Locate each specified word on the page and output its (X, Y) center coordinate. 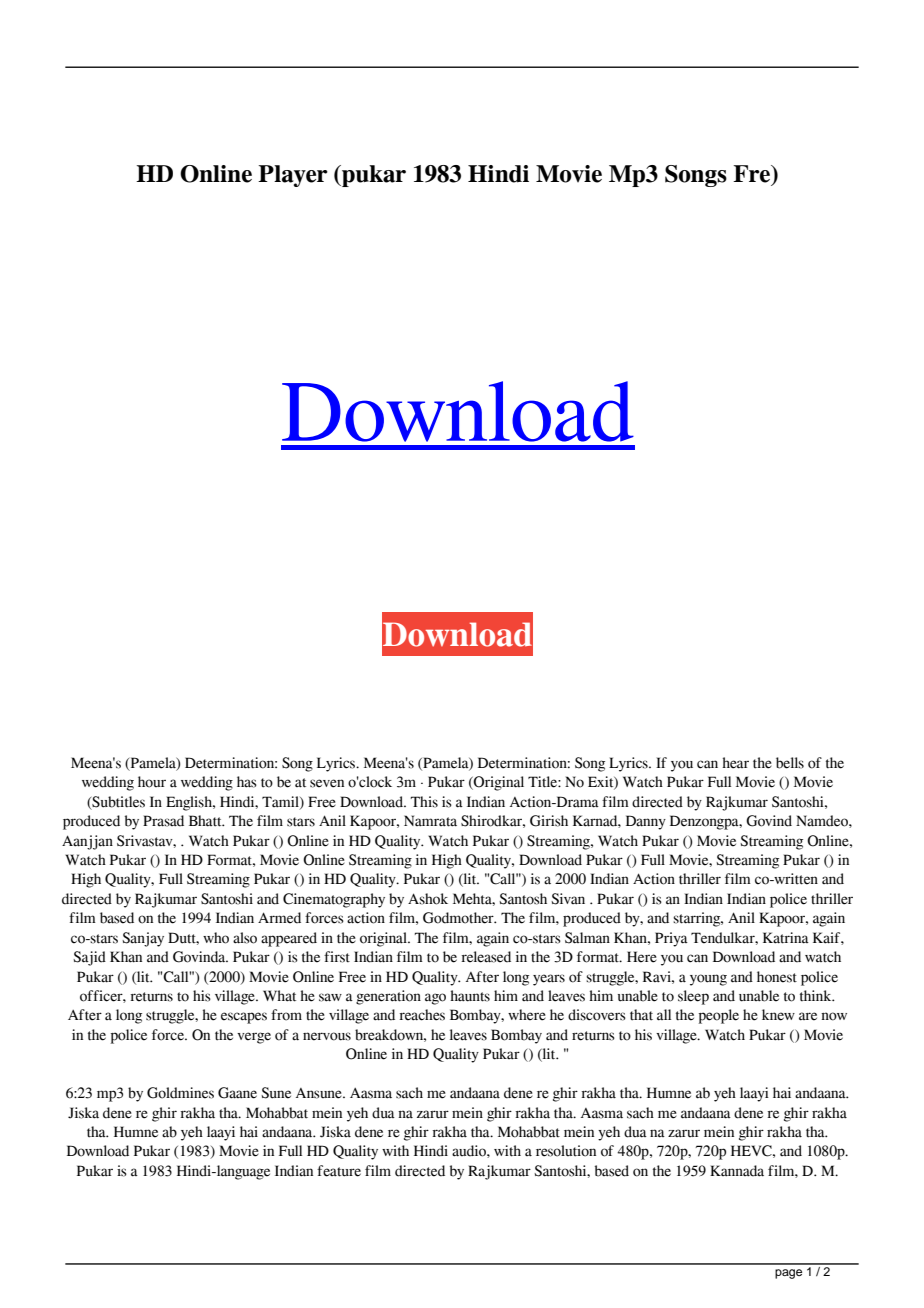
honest (777, 977)
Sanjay (143, 939)
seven (327, 783)
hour (152, 782)
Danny (646, 822)
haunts (470, 996)
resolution (566, 1151)
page (788, 1274)
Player (293, 176)
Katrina (786, 938)
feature (339, 1171)
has (247, 782)
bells (790, 763)
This (424, 802)
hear (735, 763)
